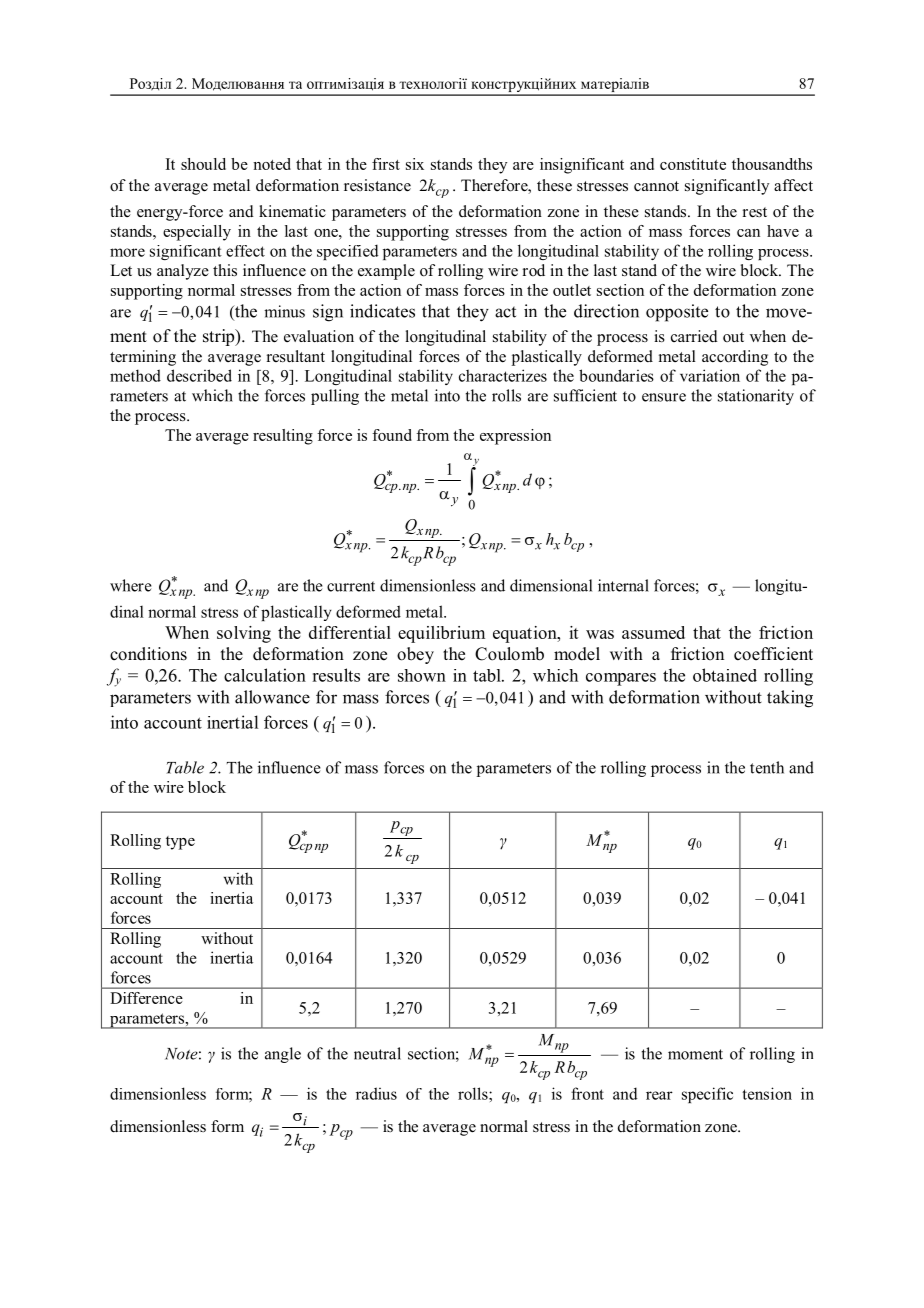  What do you see at coordinates (756, 397) in the page?
I see `stationarity` at bounding box center [756, 397].
